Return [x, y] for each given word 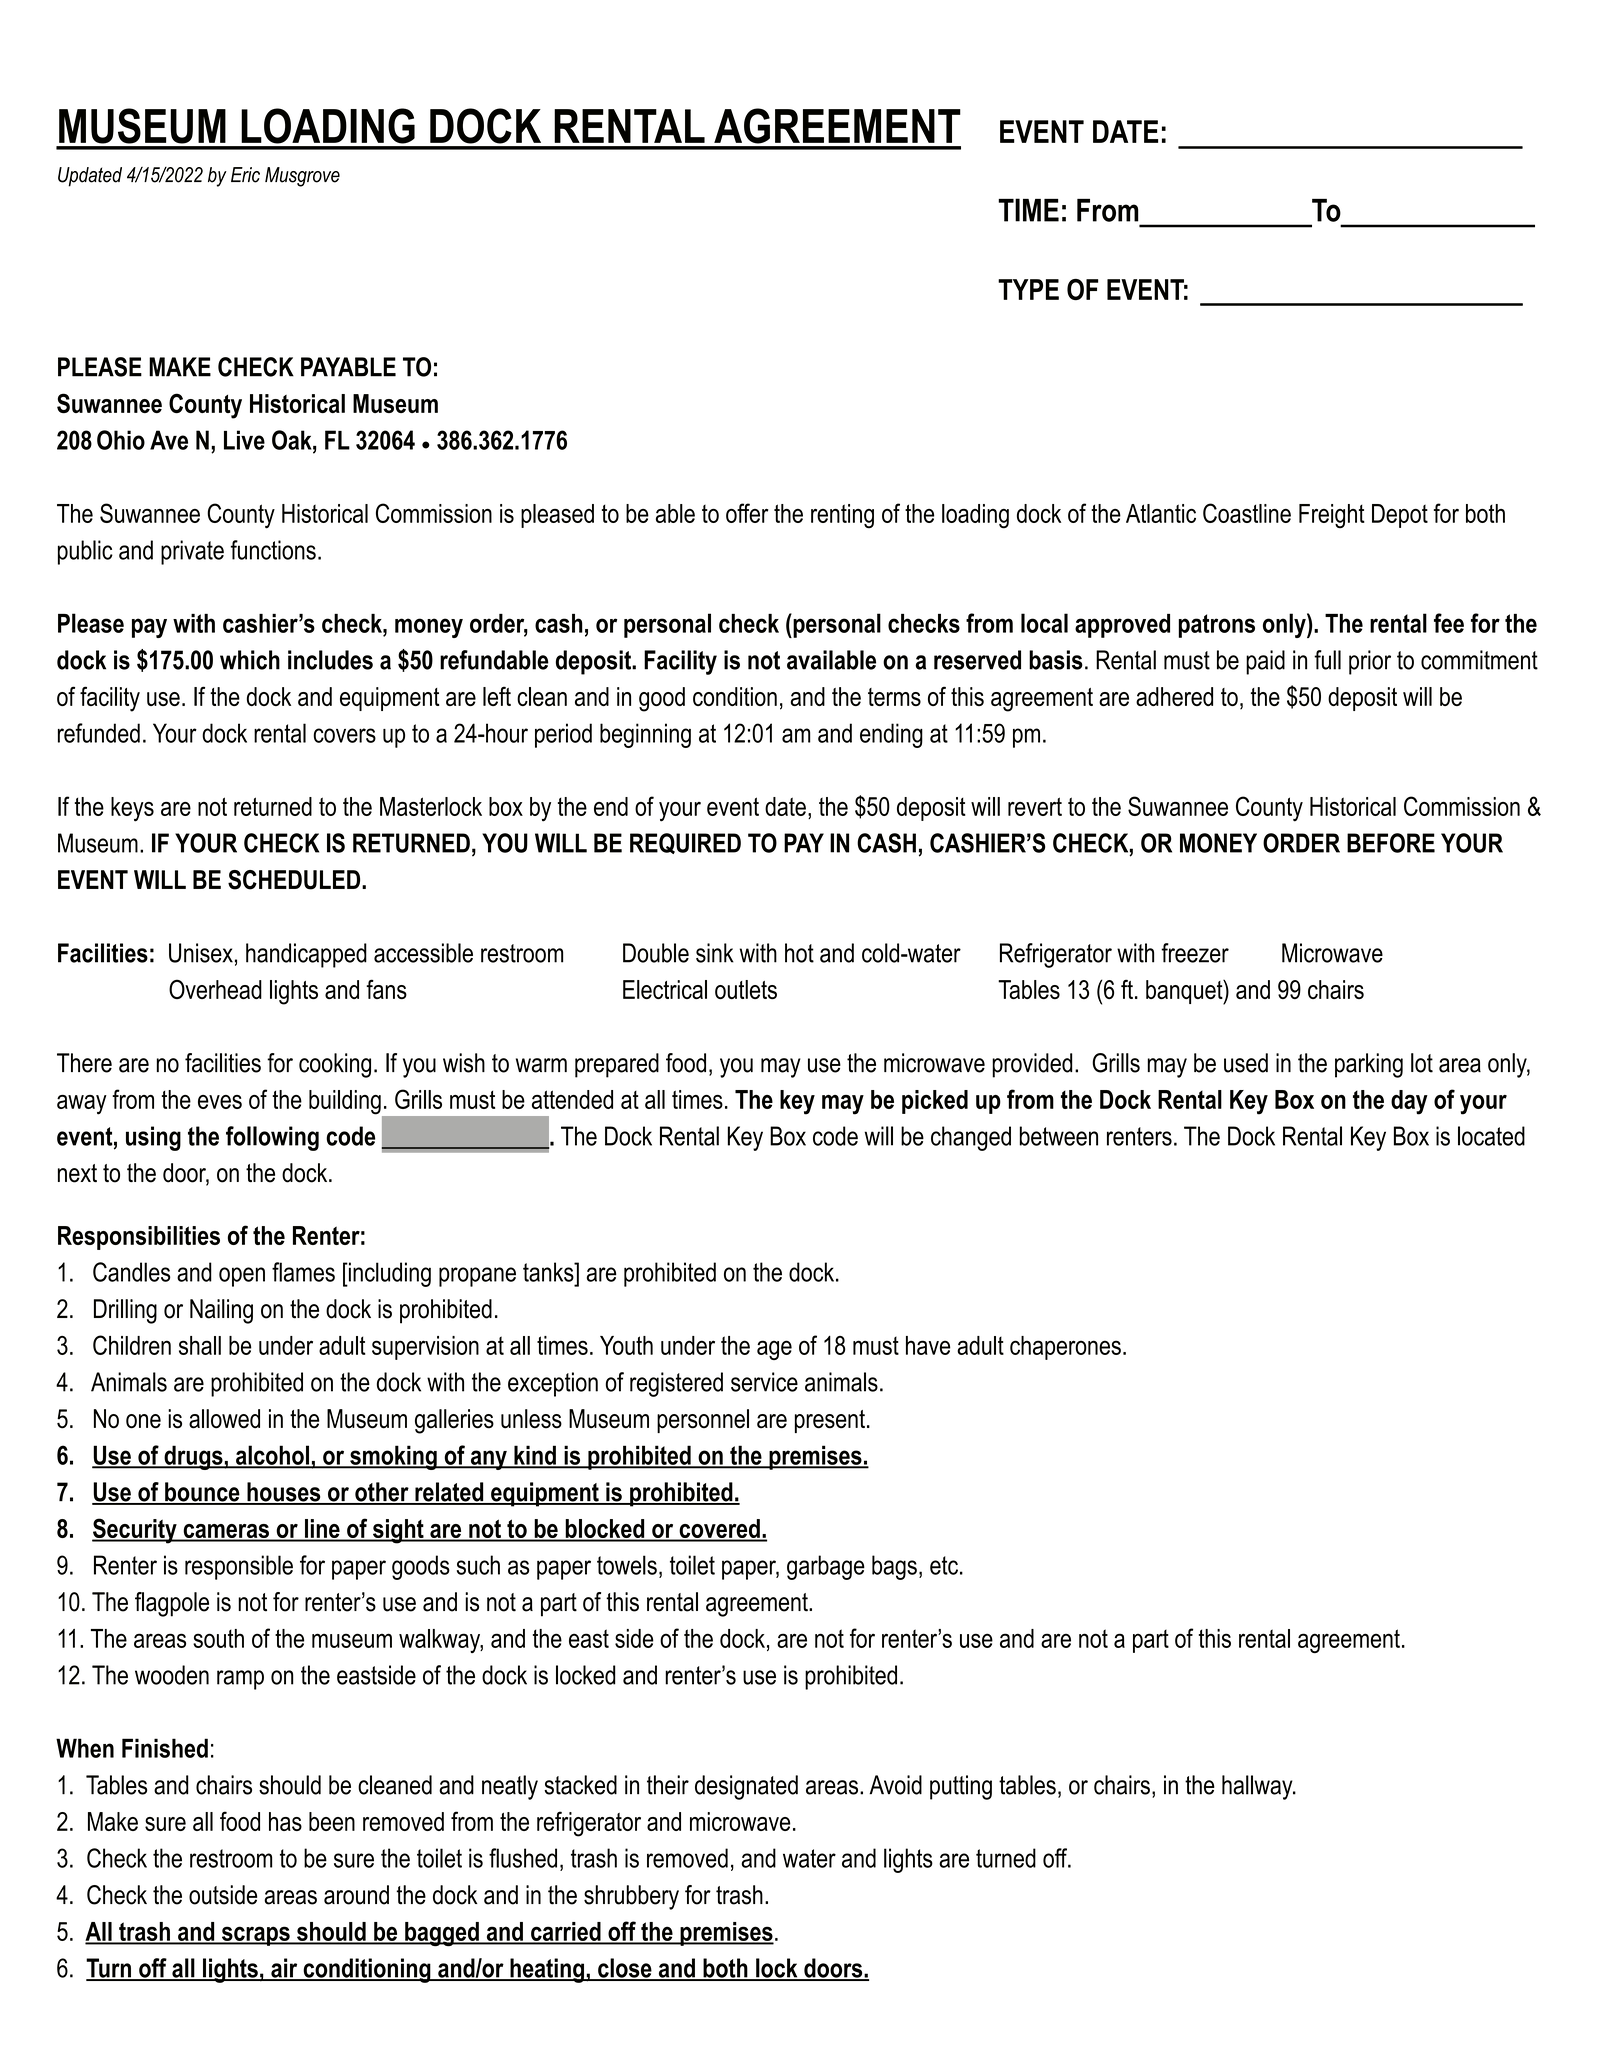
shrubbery [631, 1897]
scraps [256, 1936]
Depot [1400, 516]
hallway [1258, 1787]
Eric [245, 175]
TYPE [1028, 289]
